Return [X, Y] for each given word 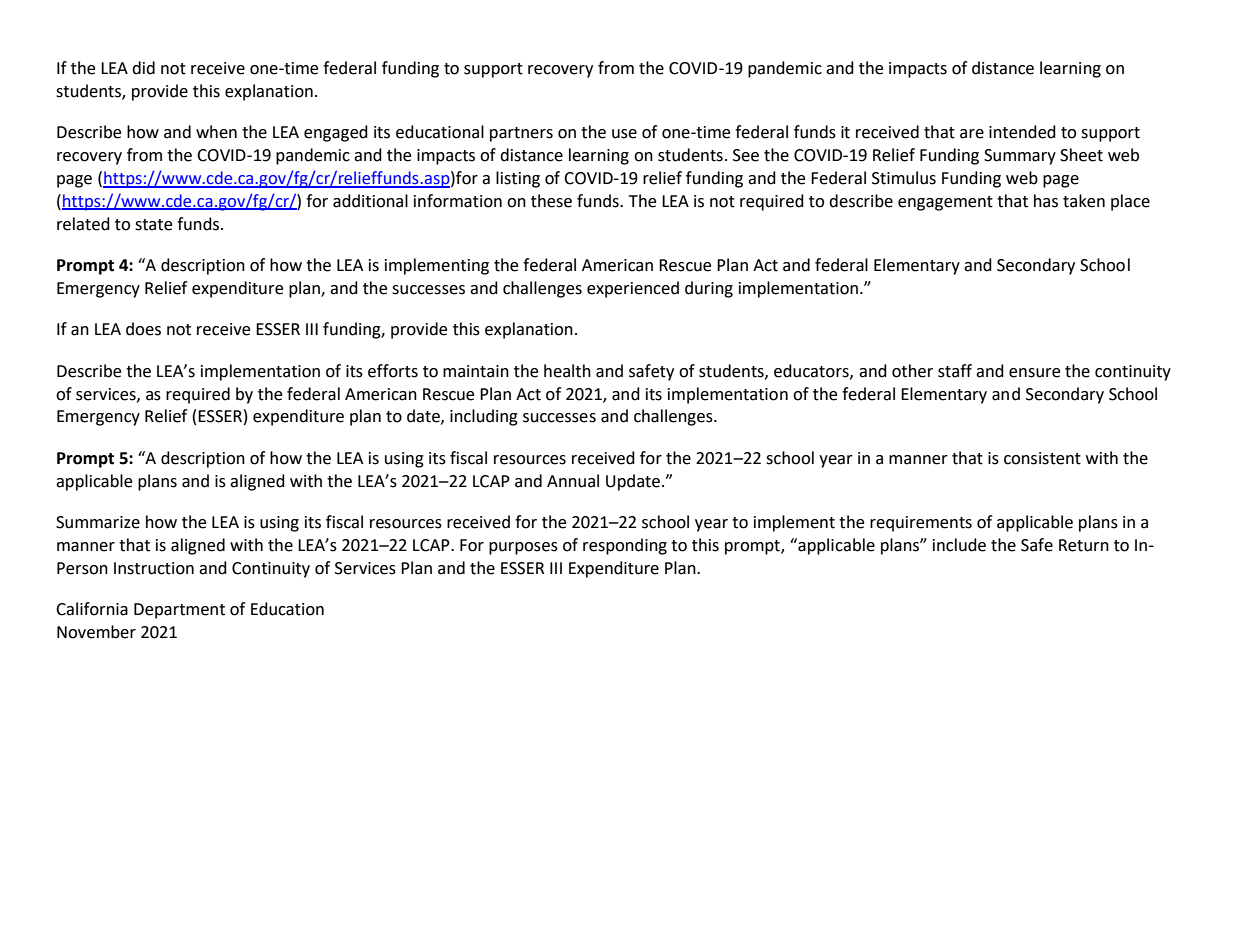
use [624, 134]
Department [179, 611]
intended [1022, 132]
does [143, 329]
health [567, 371]
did [143, 68]
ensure [1034, 373]
